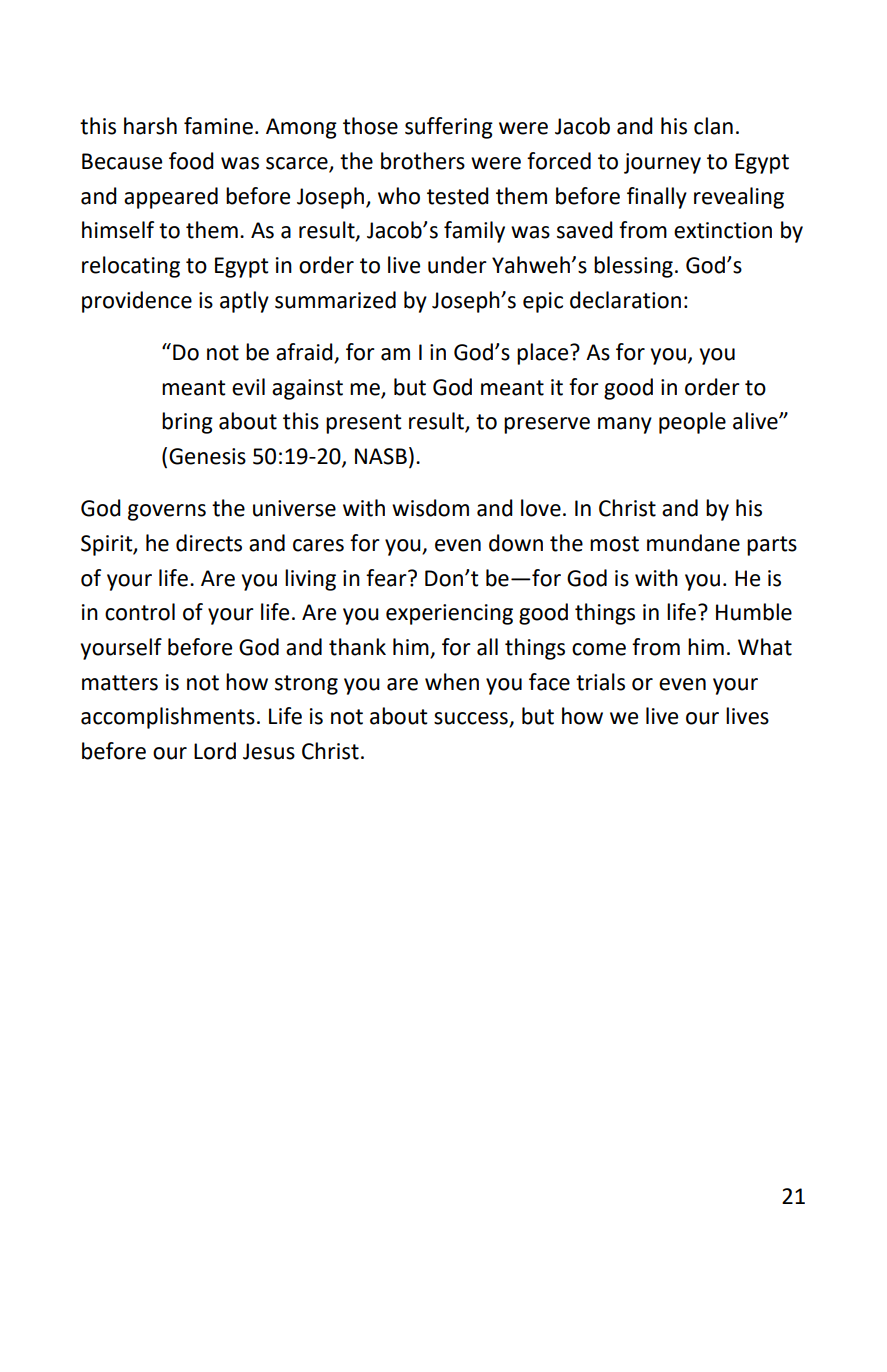  What do you see at coordinates (449, 128) in the screenshot?
I see `suffering` at bounding box center [449, 128].
